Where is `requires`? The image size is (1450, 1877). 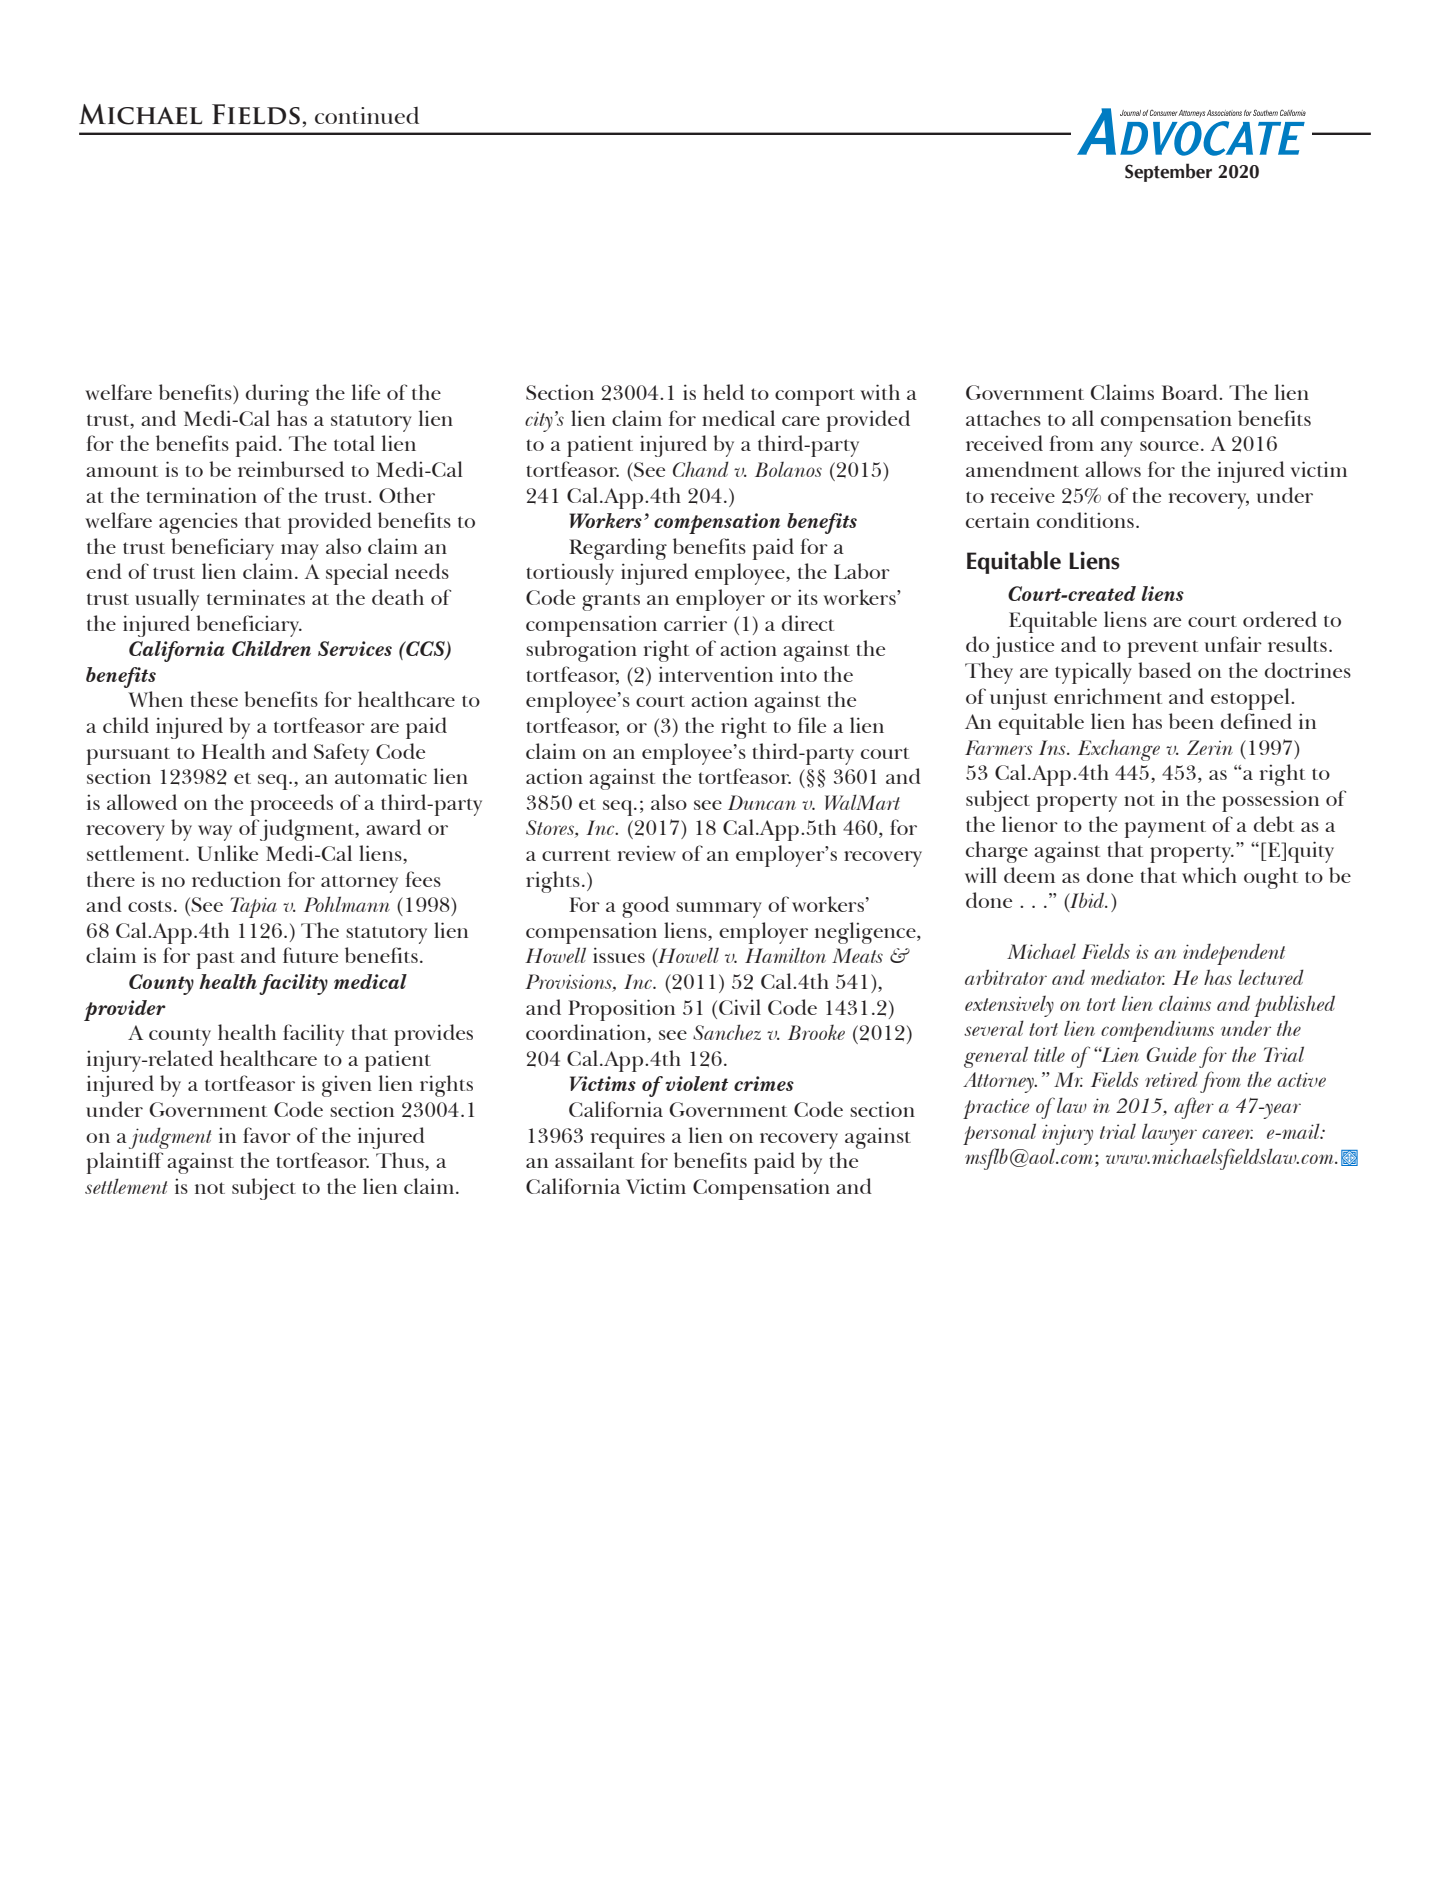 requires is located at coordinates (627, 1138).
